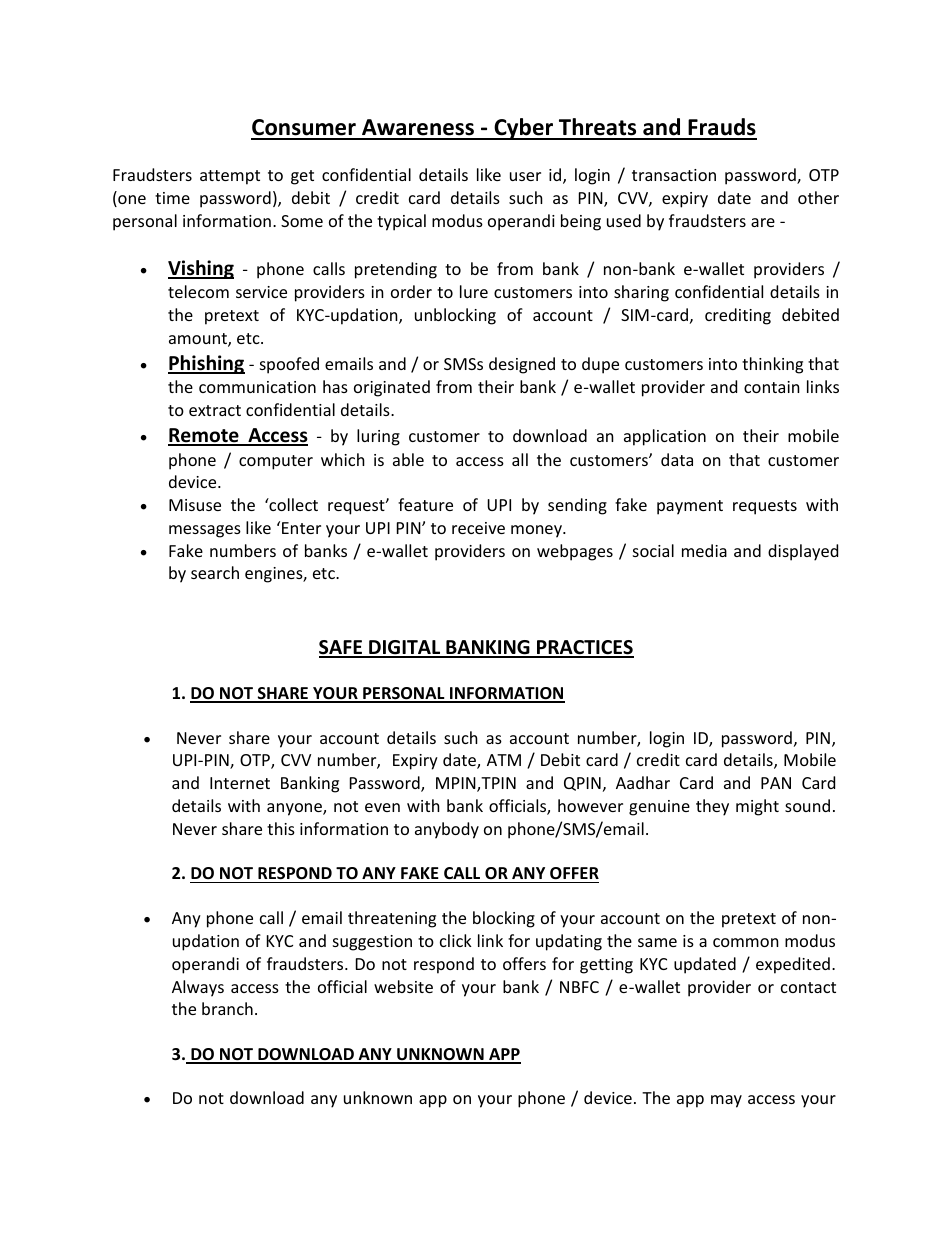 Image resolution: width=952 pixels, height=1233 pixels. What do you see at coordinates (525, 176) in the document?
I see `user` at bounding box center [525, 176].
